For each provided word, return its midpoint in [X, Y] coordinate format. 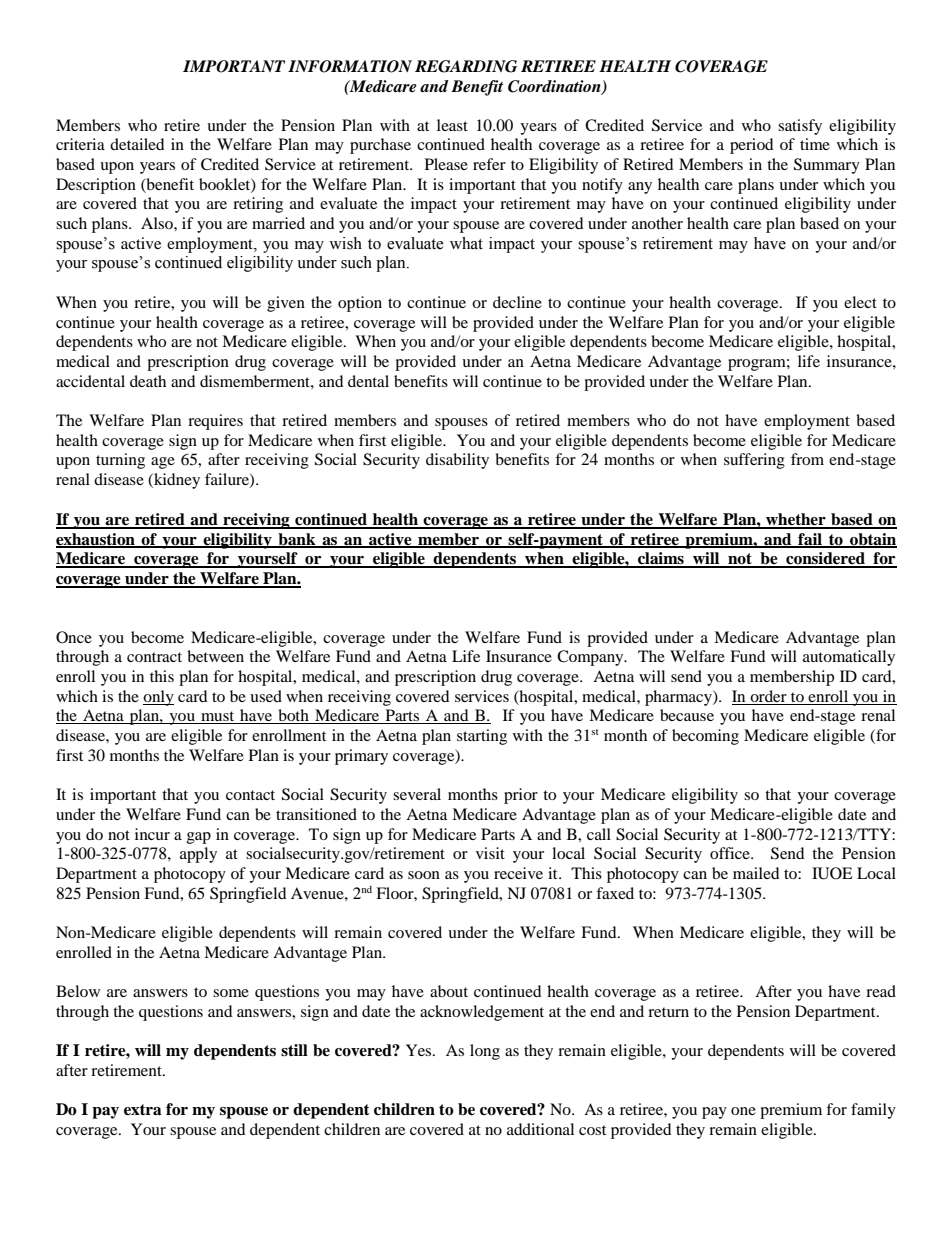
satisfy [800, 127]
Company [591, 658]
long [485, 1052]
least [452, 125]
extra [143, 1110]
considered [825, 559]
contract [154, 657]
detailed [137, 144]
